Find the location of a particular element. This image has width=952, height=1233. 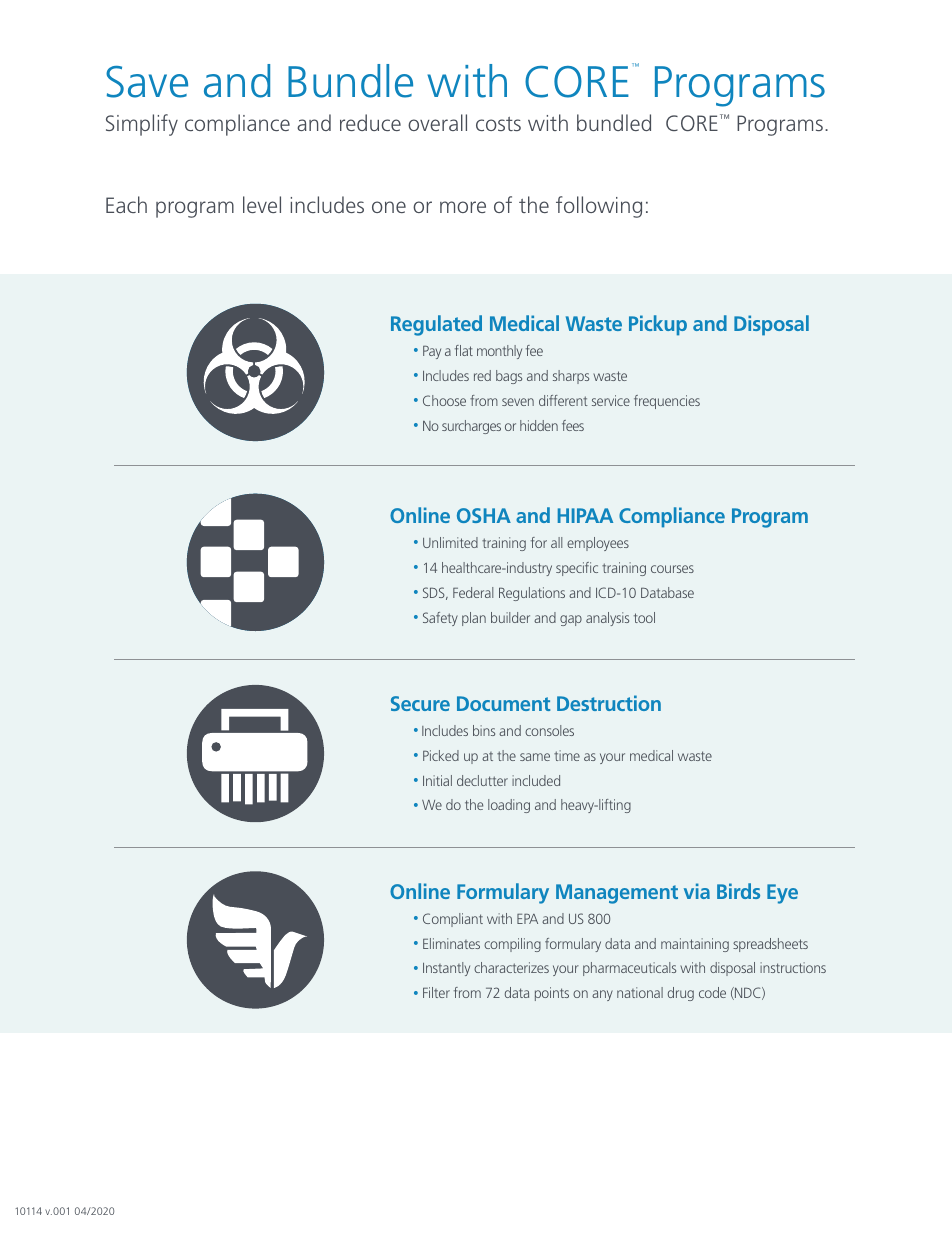

Destruction is located at coordinates (609, 703).
